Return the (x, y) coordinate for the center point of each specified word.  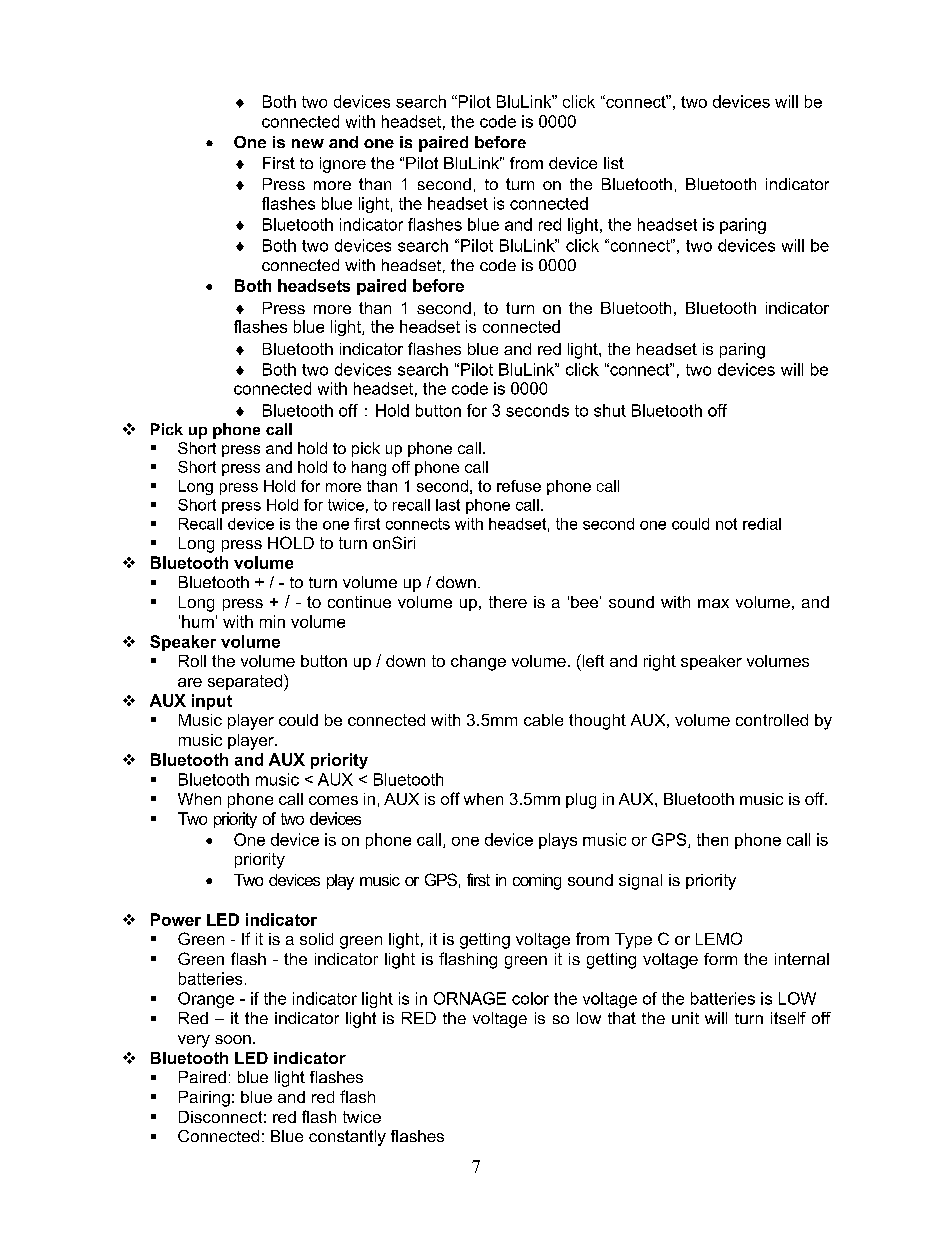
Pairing (204, 1099)
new (308, 143)
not (726, 524)
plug (581, 801)
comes (333, 800)
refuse (519, 486)
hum (198, 621)
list (614, 163)
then (712, 839)
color (530, 998)
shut (610, 410)
